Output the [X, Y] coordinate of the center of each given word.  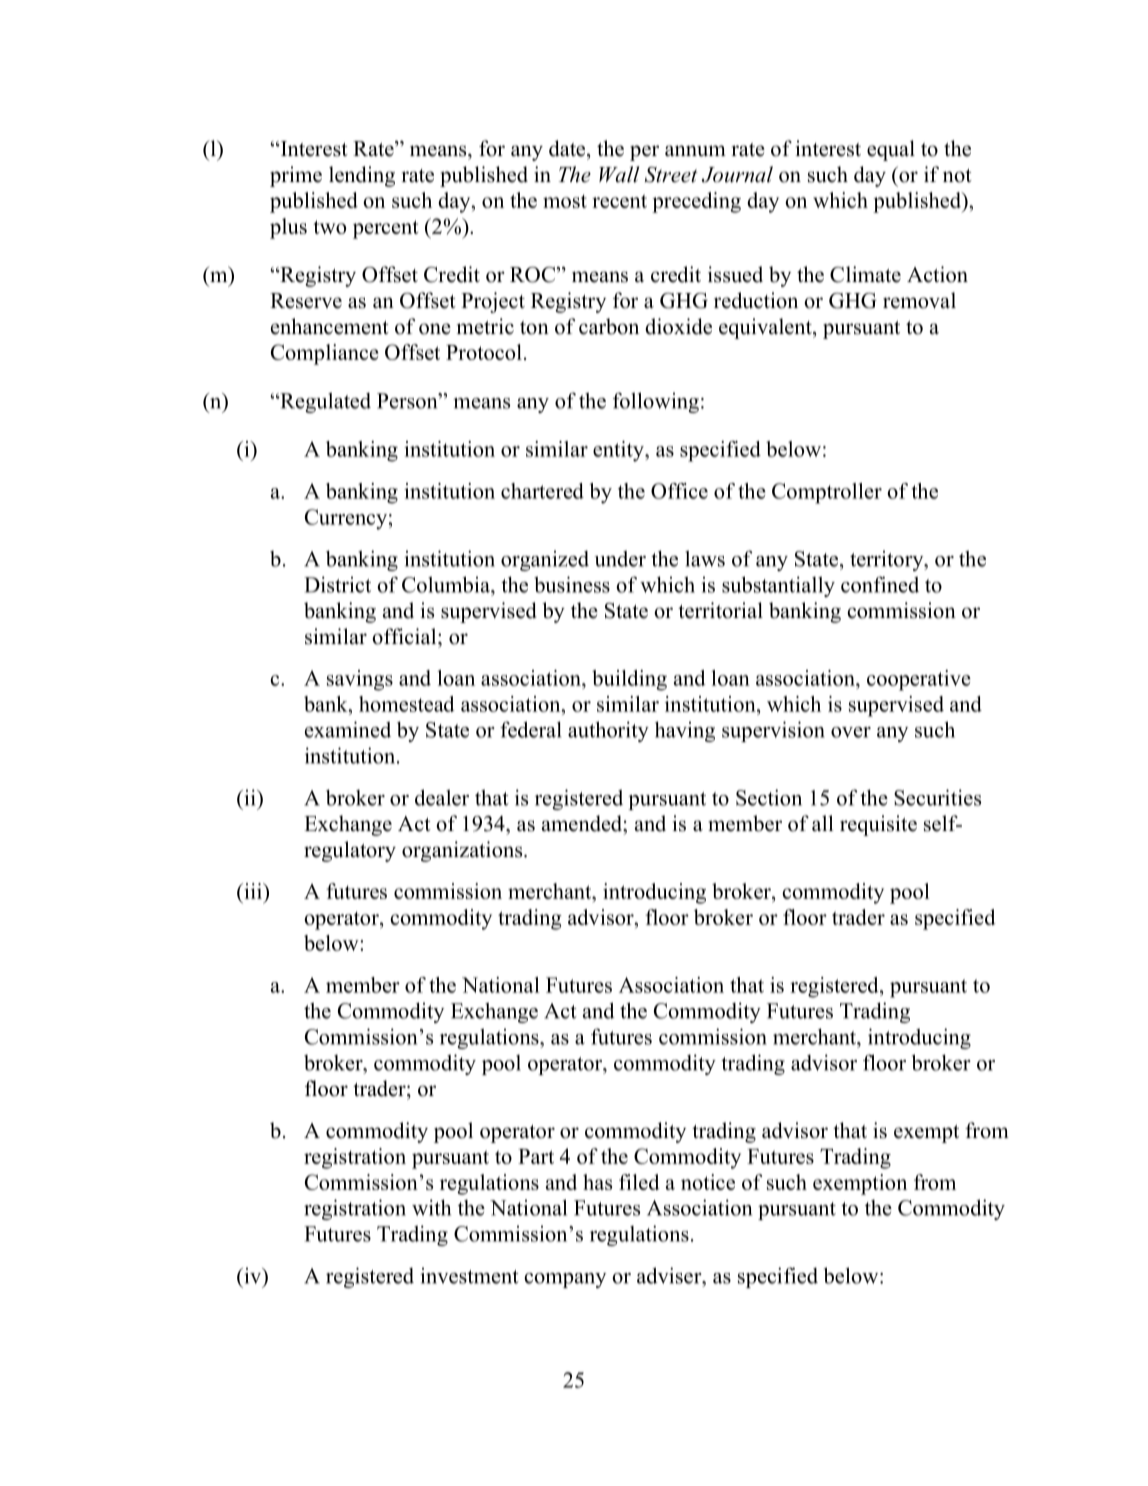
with [431, 1207]
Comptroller [827, 493]
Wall [619, 174]
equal [891, 150]
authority [608, 731]
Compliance [325, 354]
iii [253, 891]
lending [362, 176]
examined [348, 729]
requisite [878, 825]
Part [536, 1156]
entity [619, 451]
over [851, 732]
